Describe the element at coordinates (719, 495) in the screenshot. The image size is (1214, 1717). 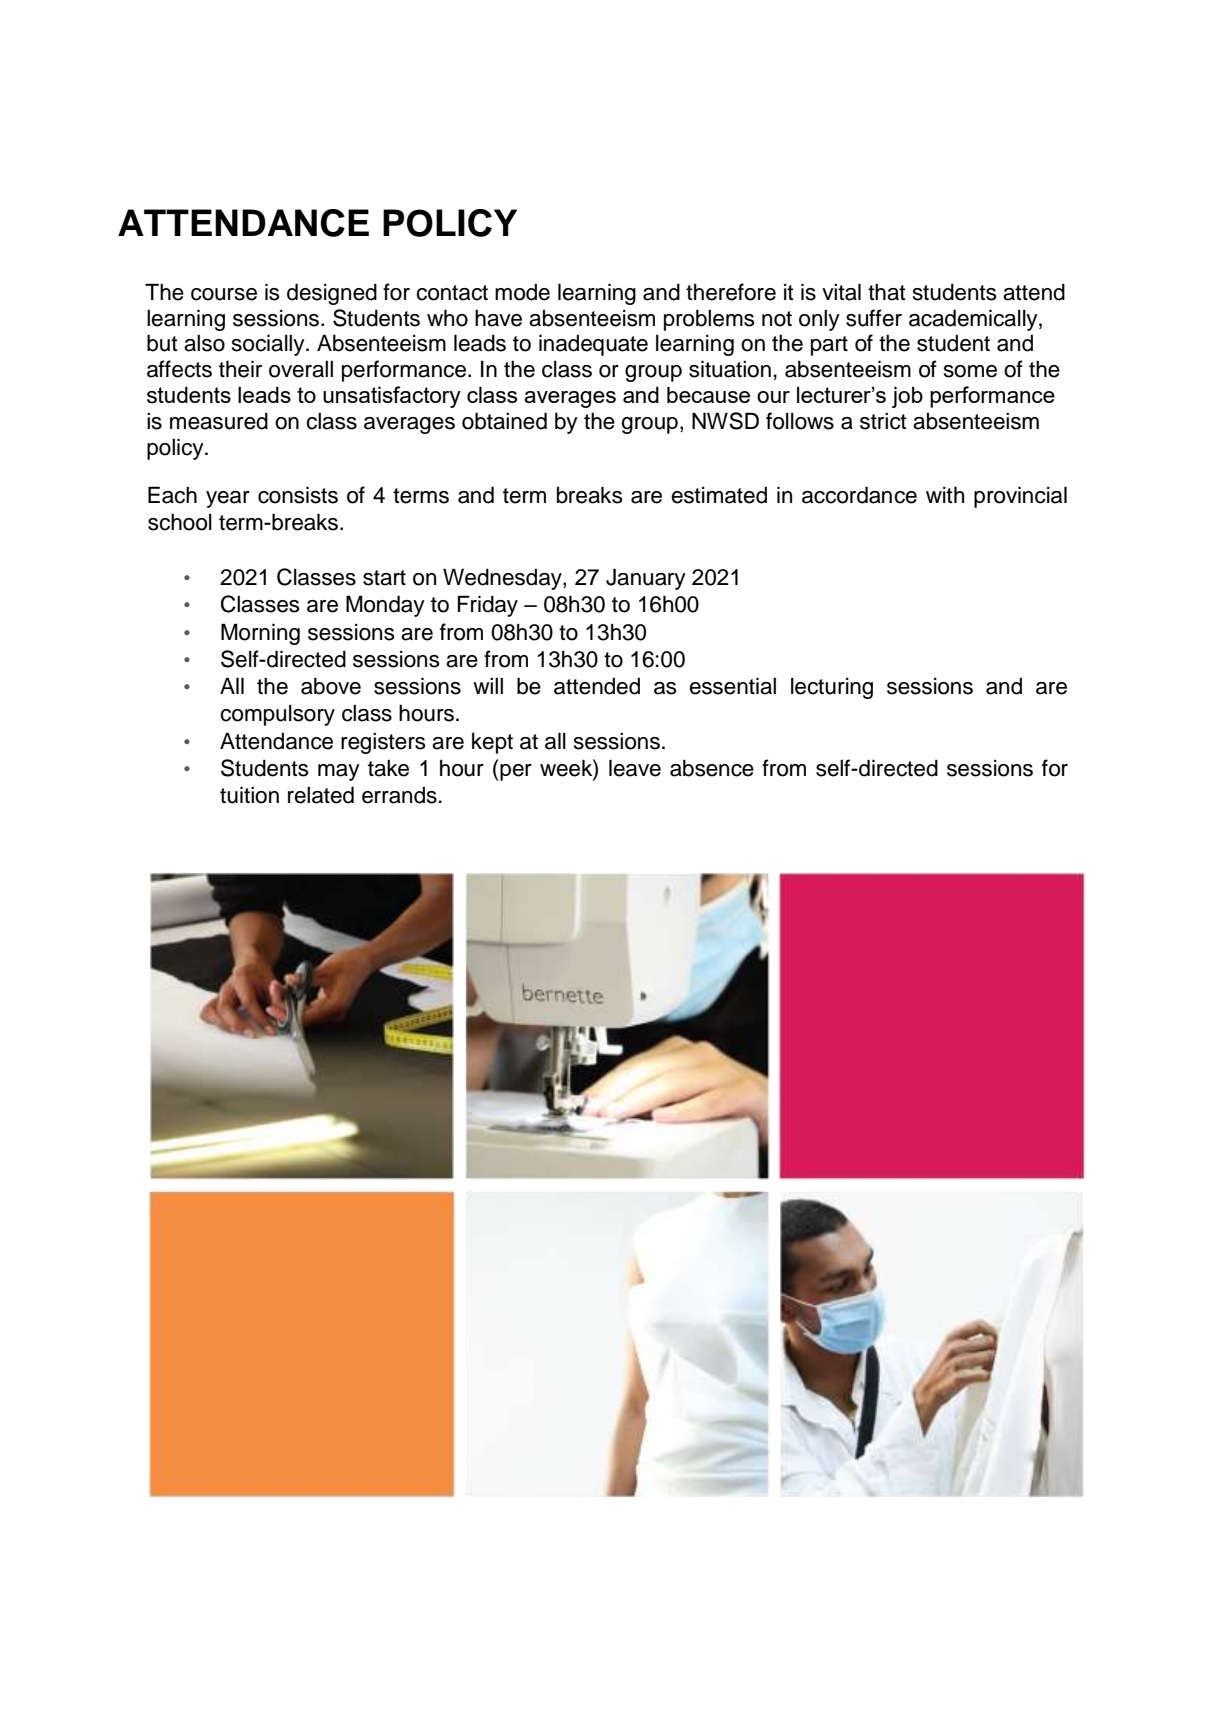
I see `estimated` at that location.
